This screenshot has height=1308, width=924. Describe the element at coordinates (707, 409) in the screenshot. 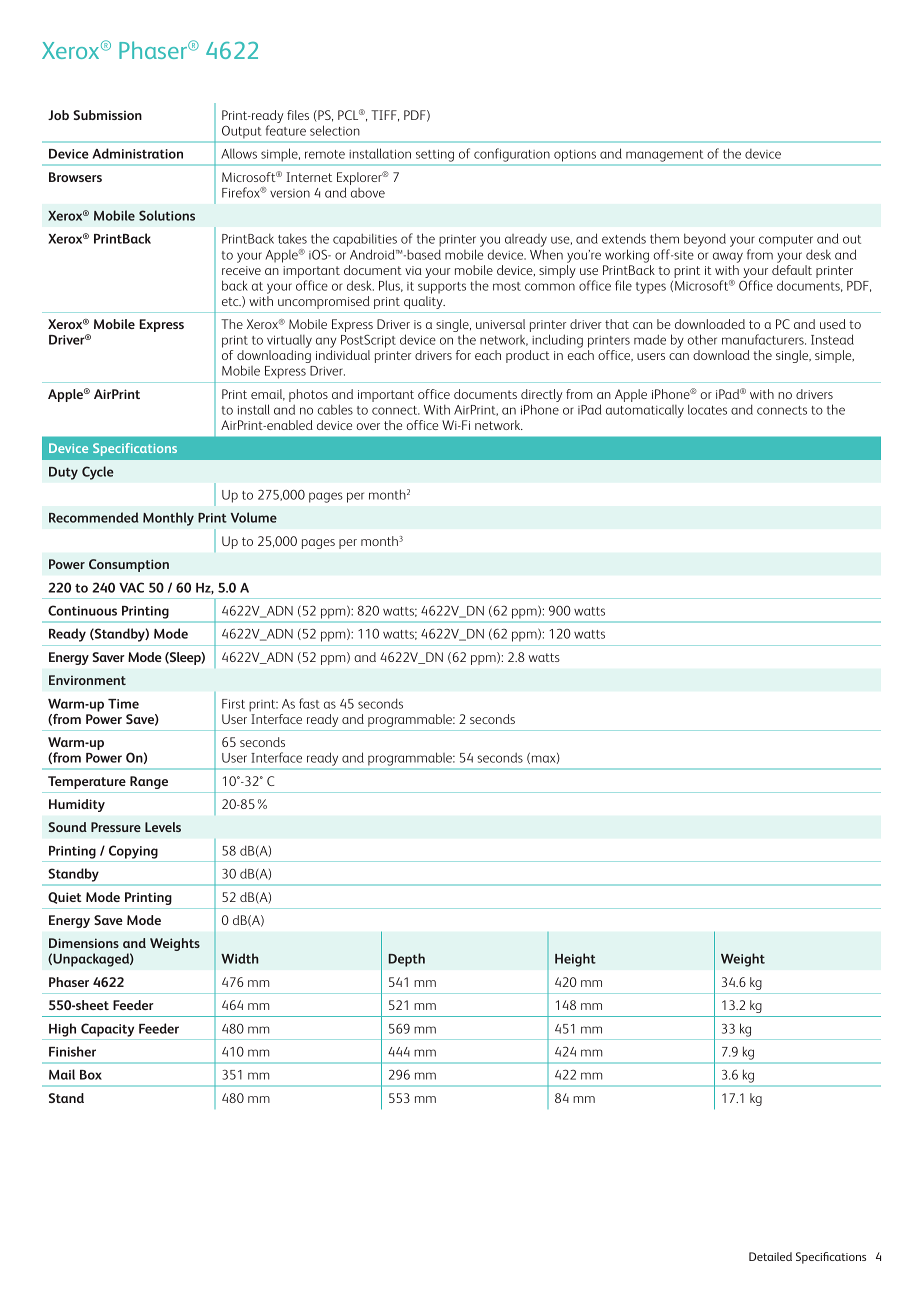

I see `locates` at that location.
